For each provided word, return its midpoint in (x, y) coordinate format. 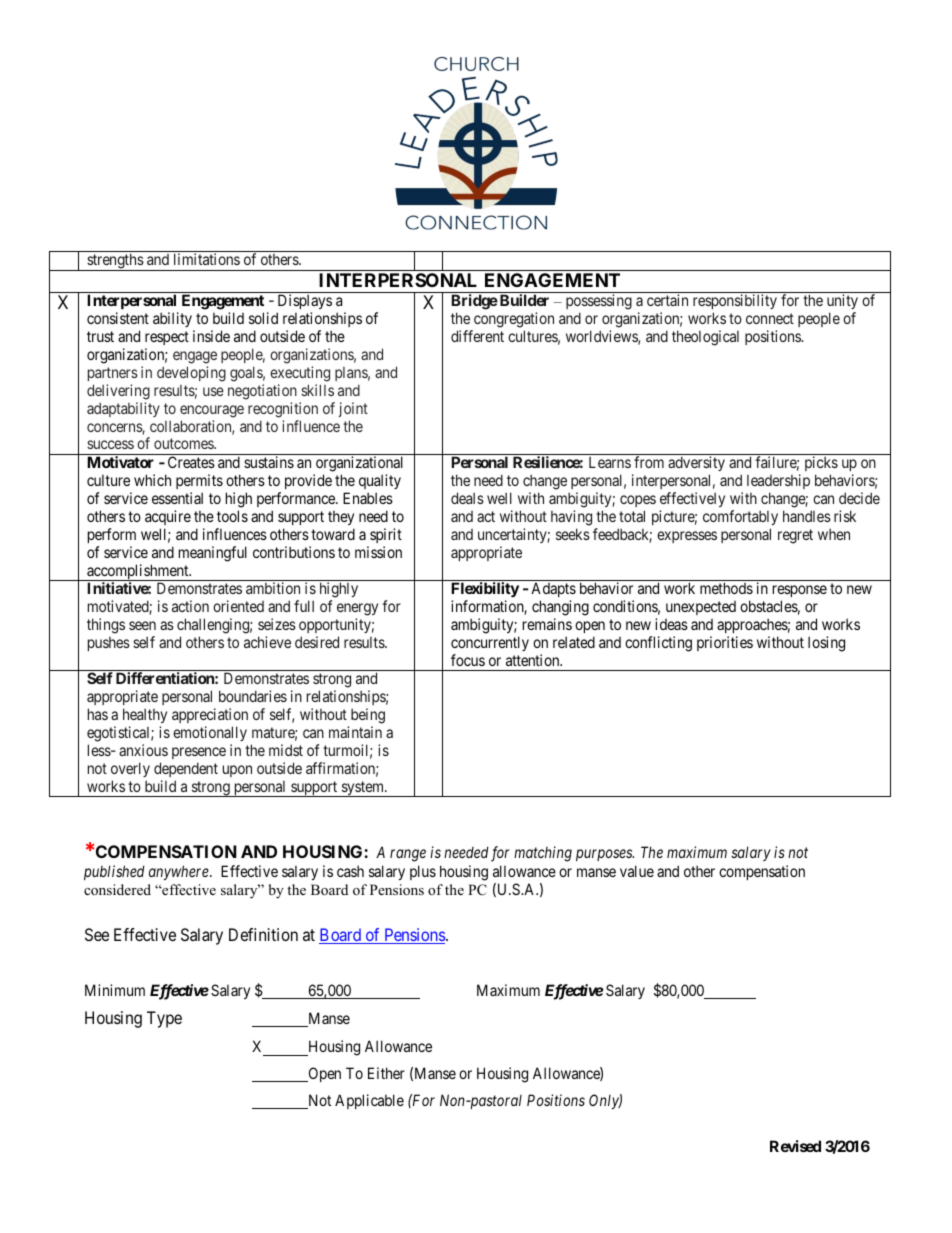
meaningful (213, 554)
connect (770, 318)
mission (378, 552)
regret (795, 536)
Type (164, 1019)
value (637, 871)
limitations (207, 259)
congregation (514, 320)
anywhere (180, 872)
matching (543, 854)
